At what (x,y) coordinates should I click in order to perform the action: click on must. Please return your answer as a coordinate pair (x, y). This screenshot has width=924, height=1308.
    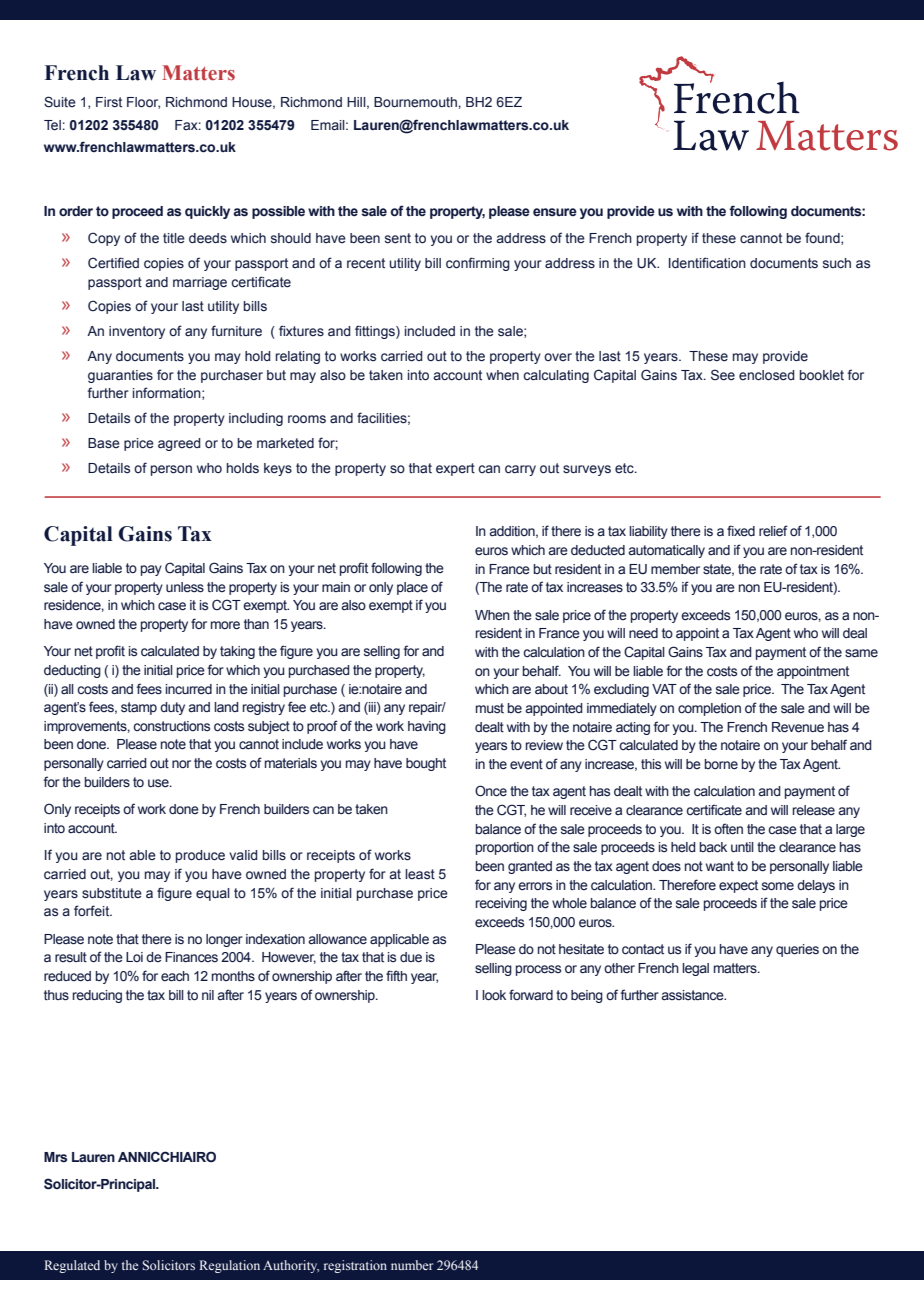
    Looking at the image, I should click on (490, 708).
